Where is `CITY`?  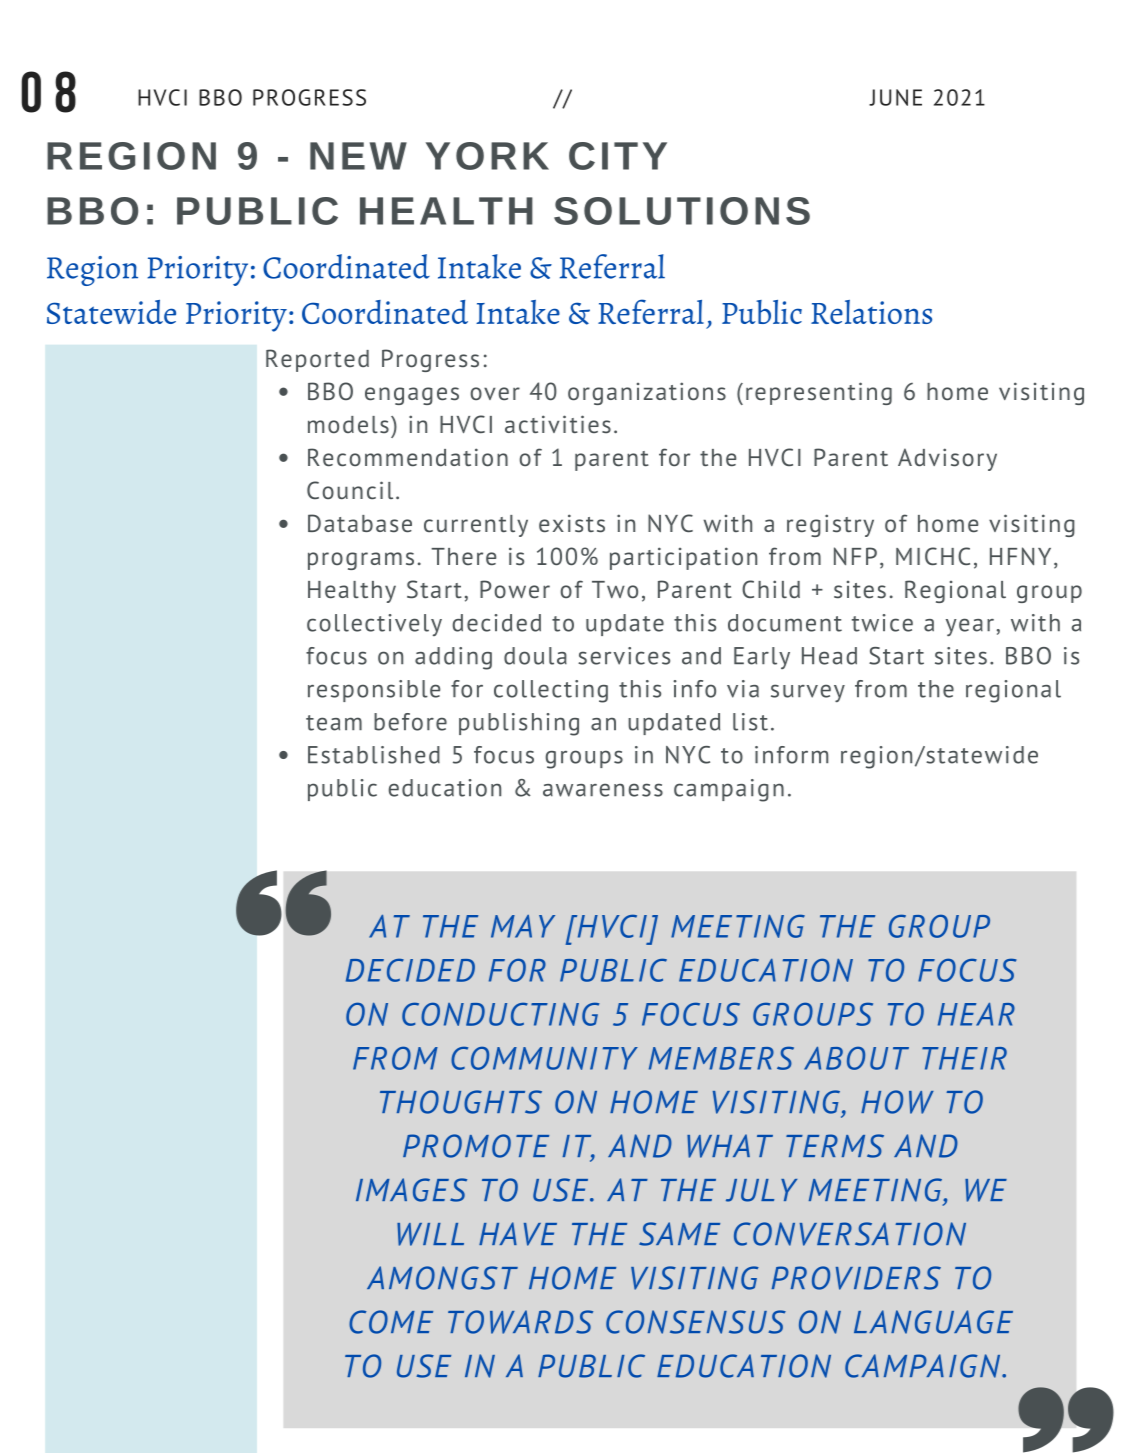
CITY is located at coordinates (618, 156).
